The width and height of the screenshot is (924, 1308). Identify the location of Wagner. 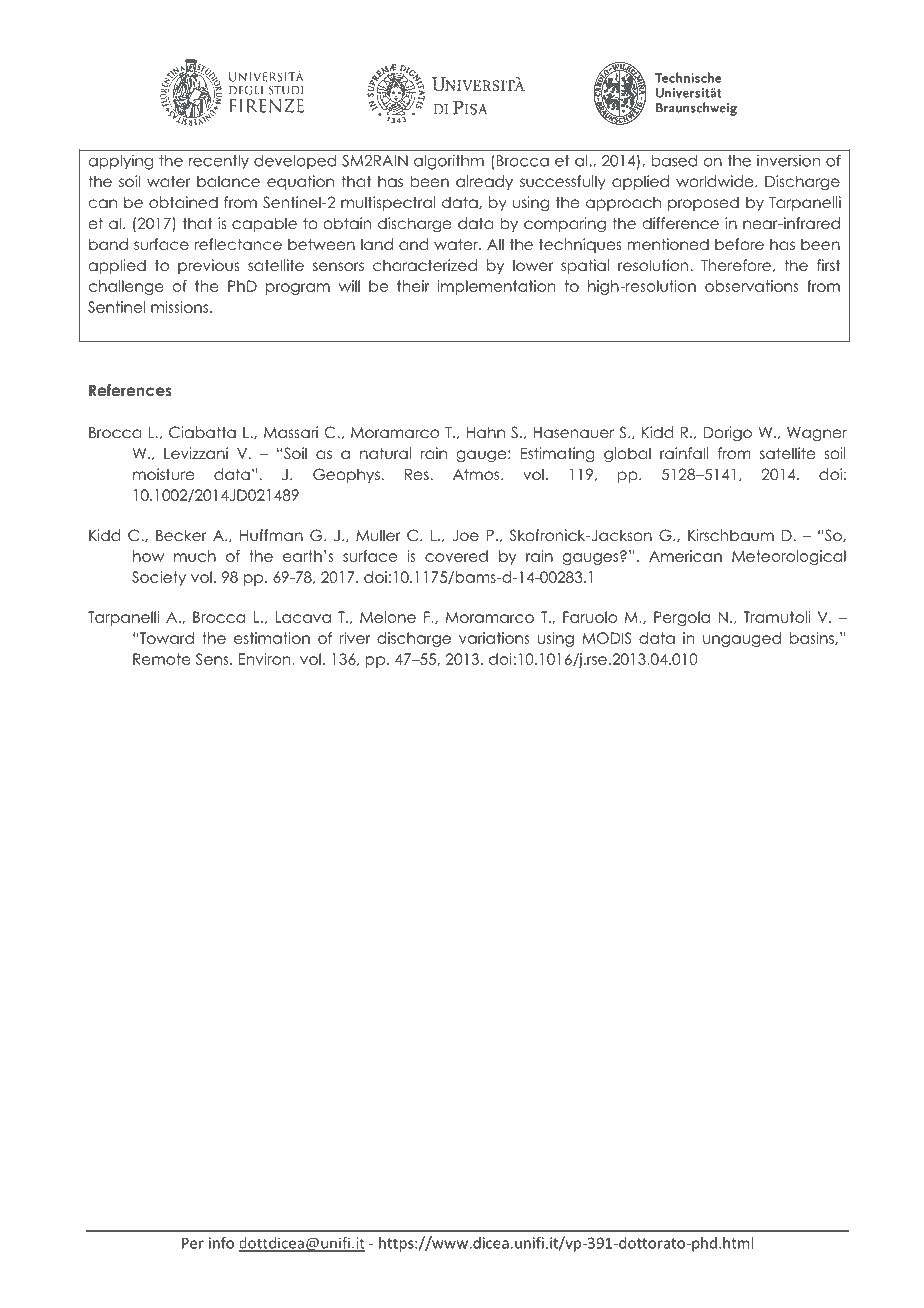
(817, 434).
